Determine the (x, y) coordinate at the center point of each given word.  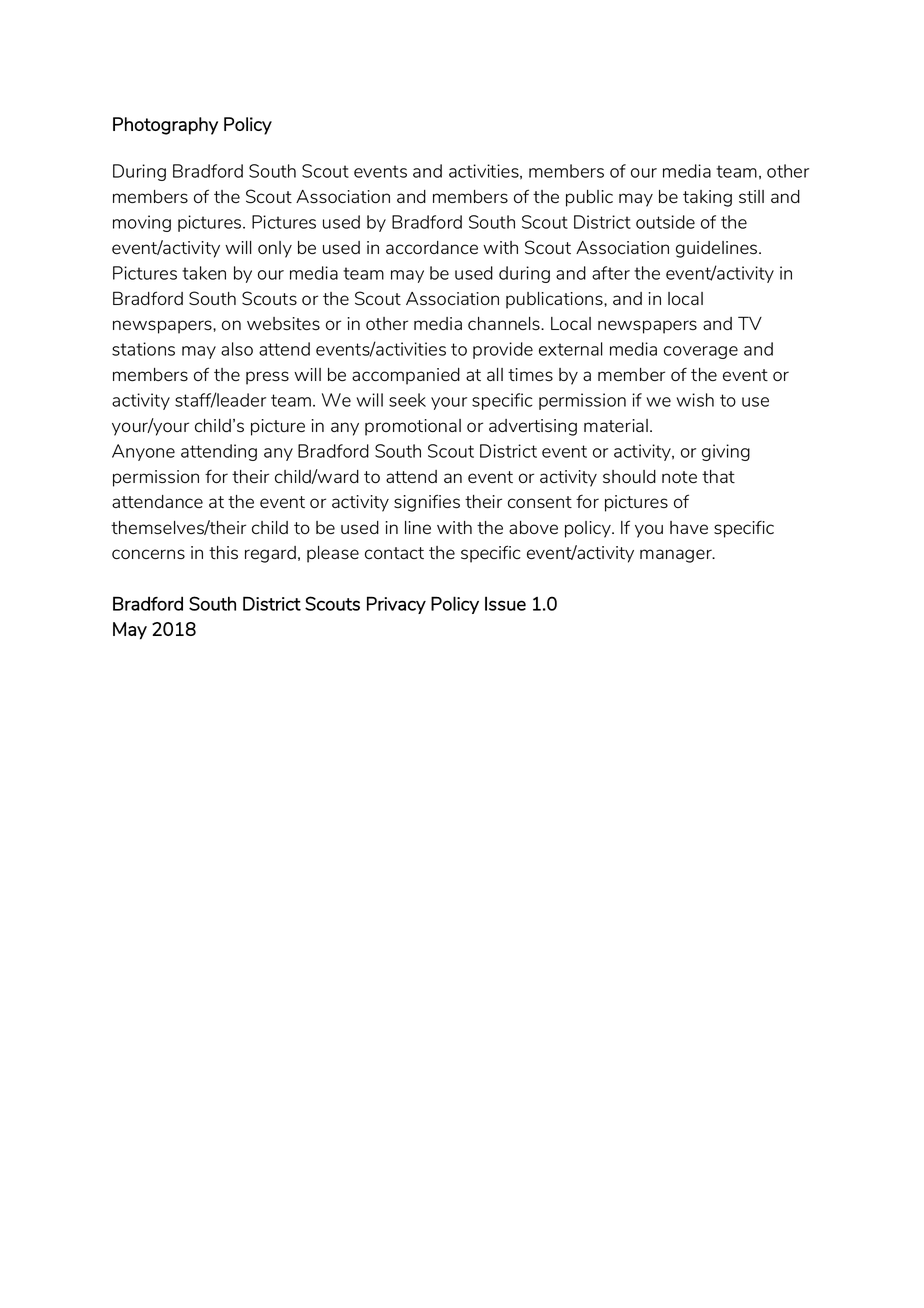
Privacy (396, 605)
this (223, 553)
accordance (432, 248)
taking (707, 198)
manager (677, 556)
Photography (165, 126)
